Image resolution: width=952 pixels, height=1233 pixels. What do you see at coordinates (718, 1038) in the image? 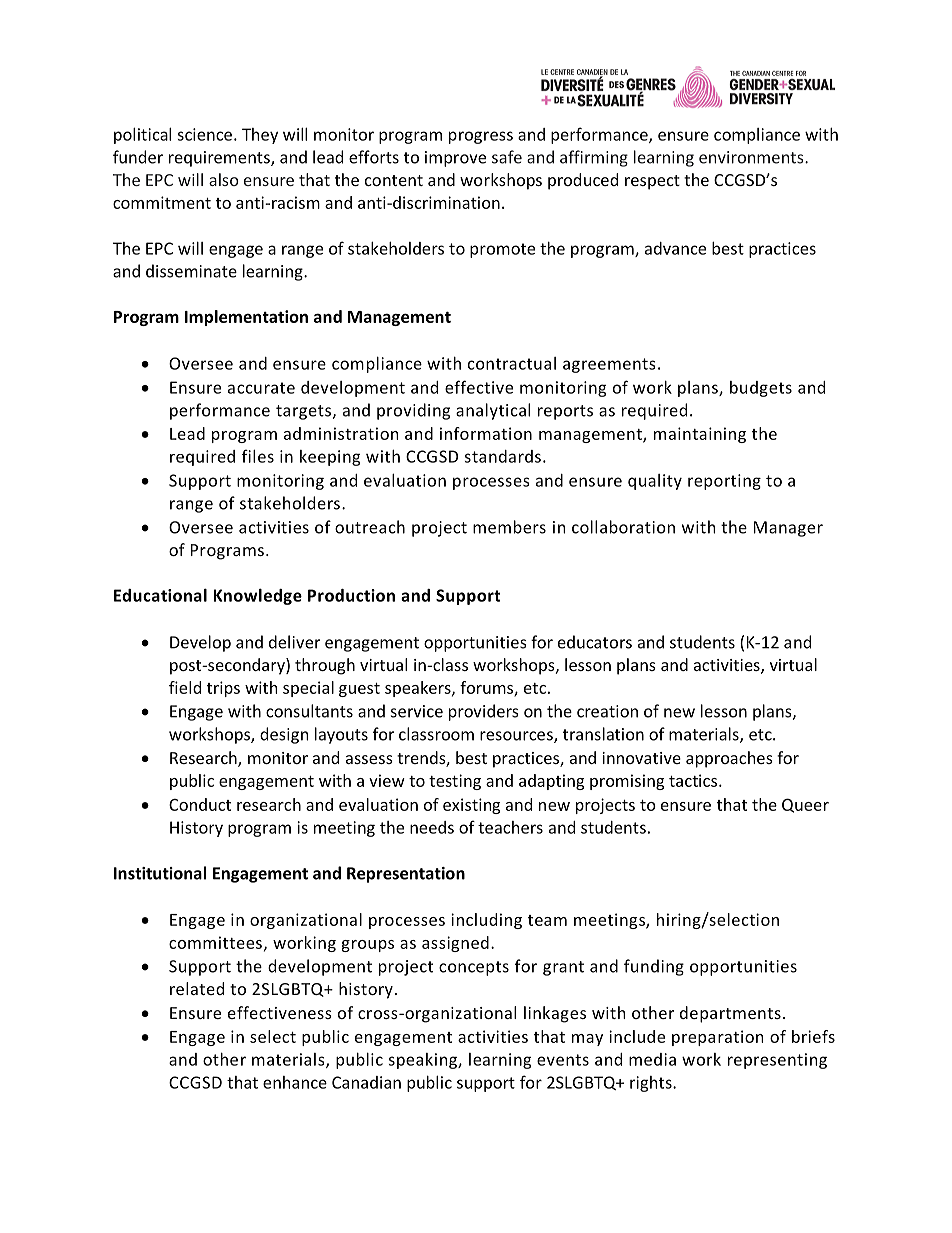
I see `preparation` at bounding box center [718, 1038].
